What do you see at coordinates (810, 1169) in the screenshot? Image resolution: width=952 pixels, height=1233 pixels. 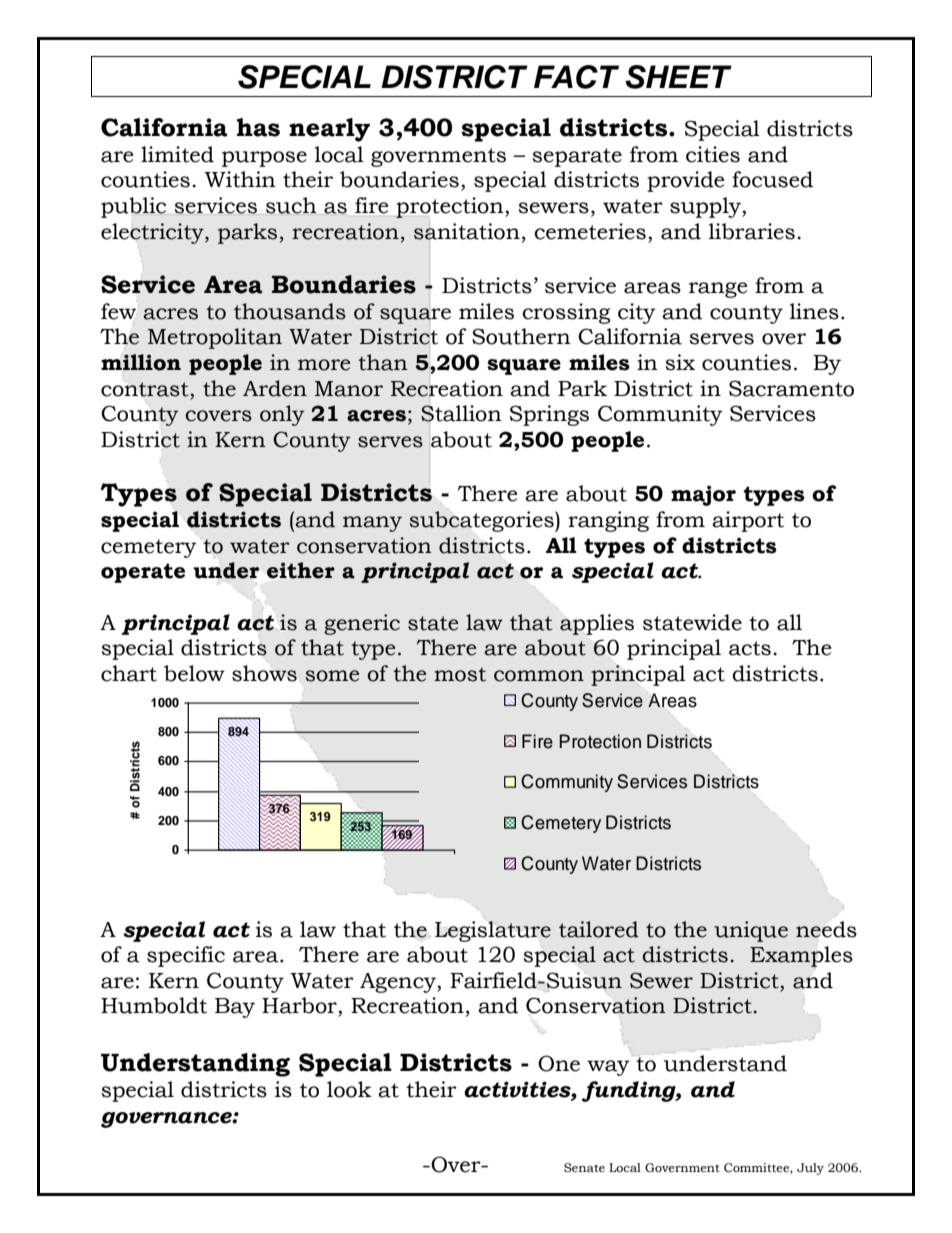 I see `July` at bounding box center [810, 1169].
